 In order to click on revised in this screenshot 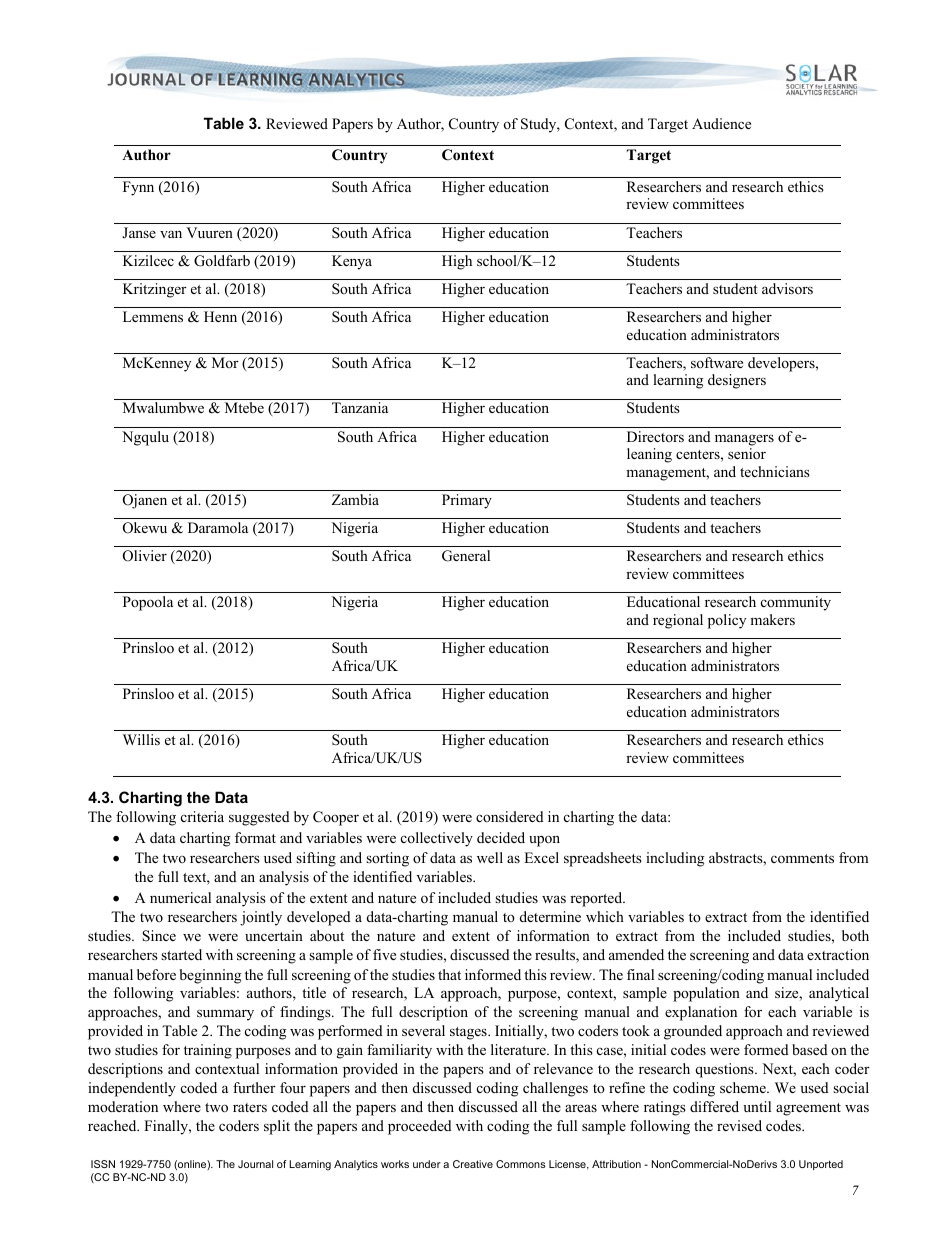, I will do `click(739, 1125)`.
